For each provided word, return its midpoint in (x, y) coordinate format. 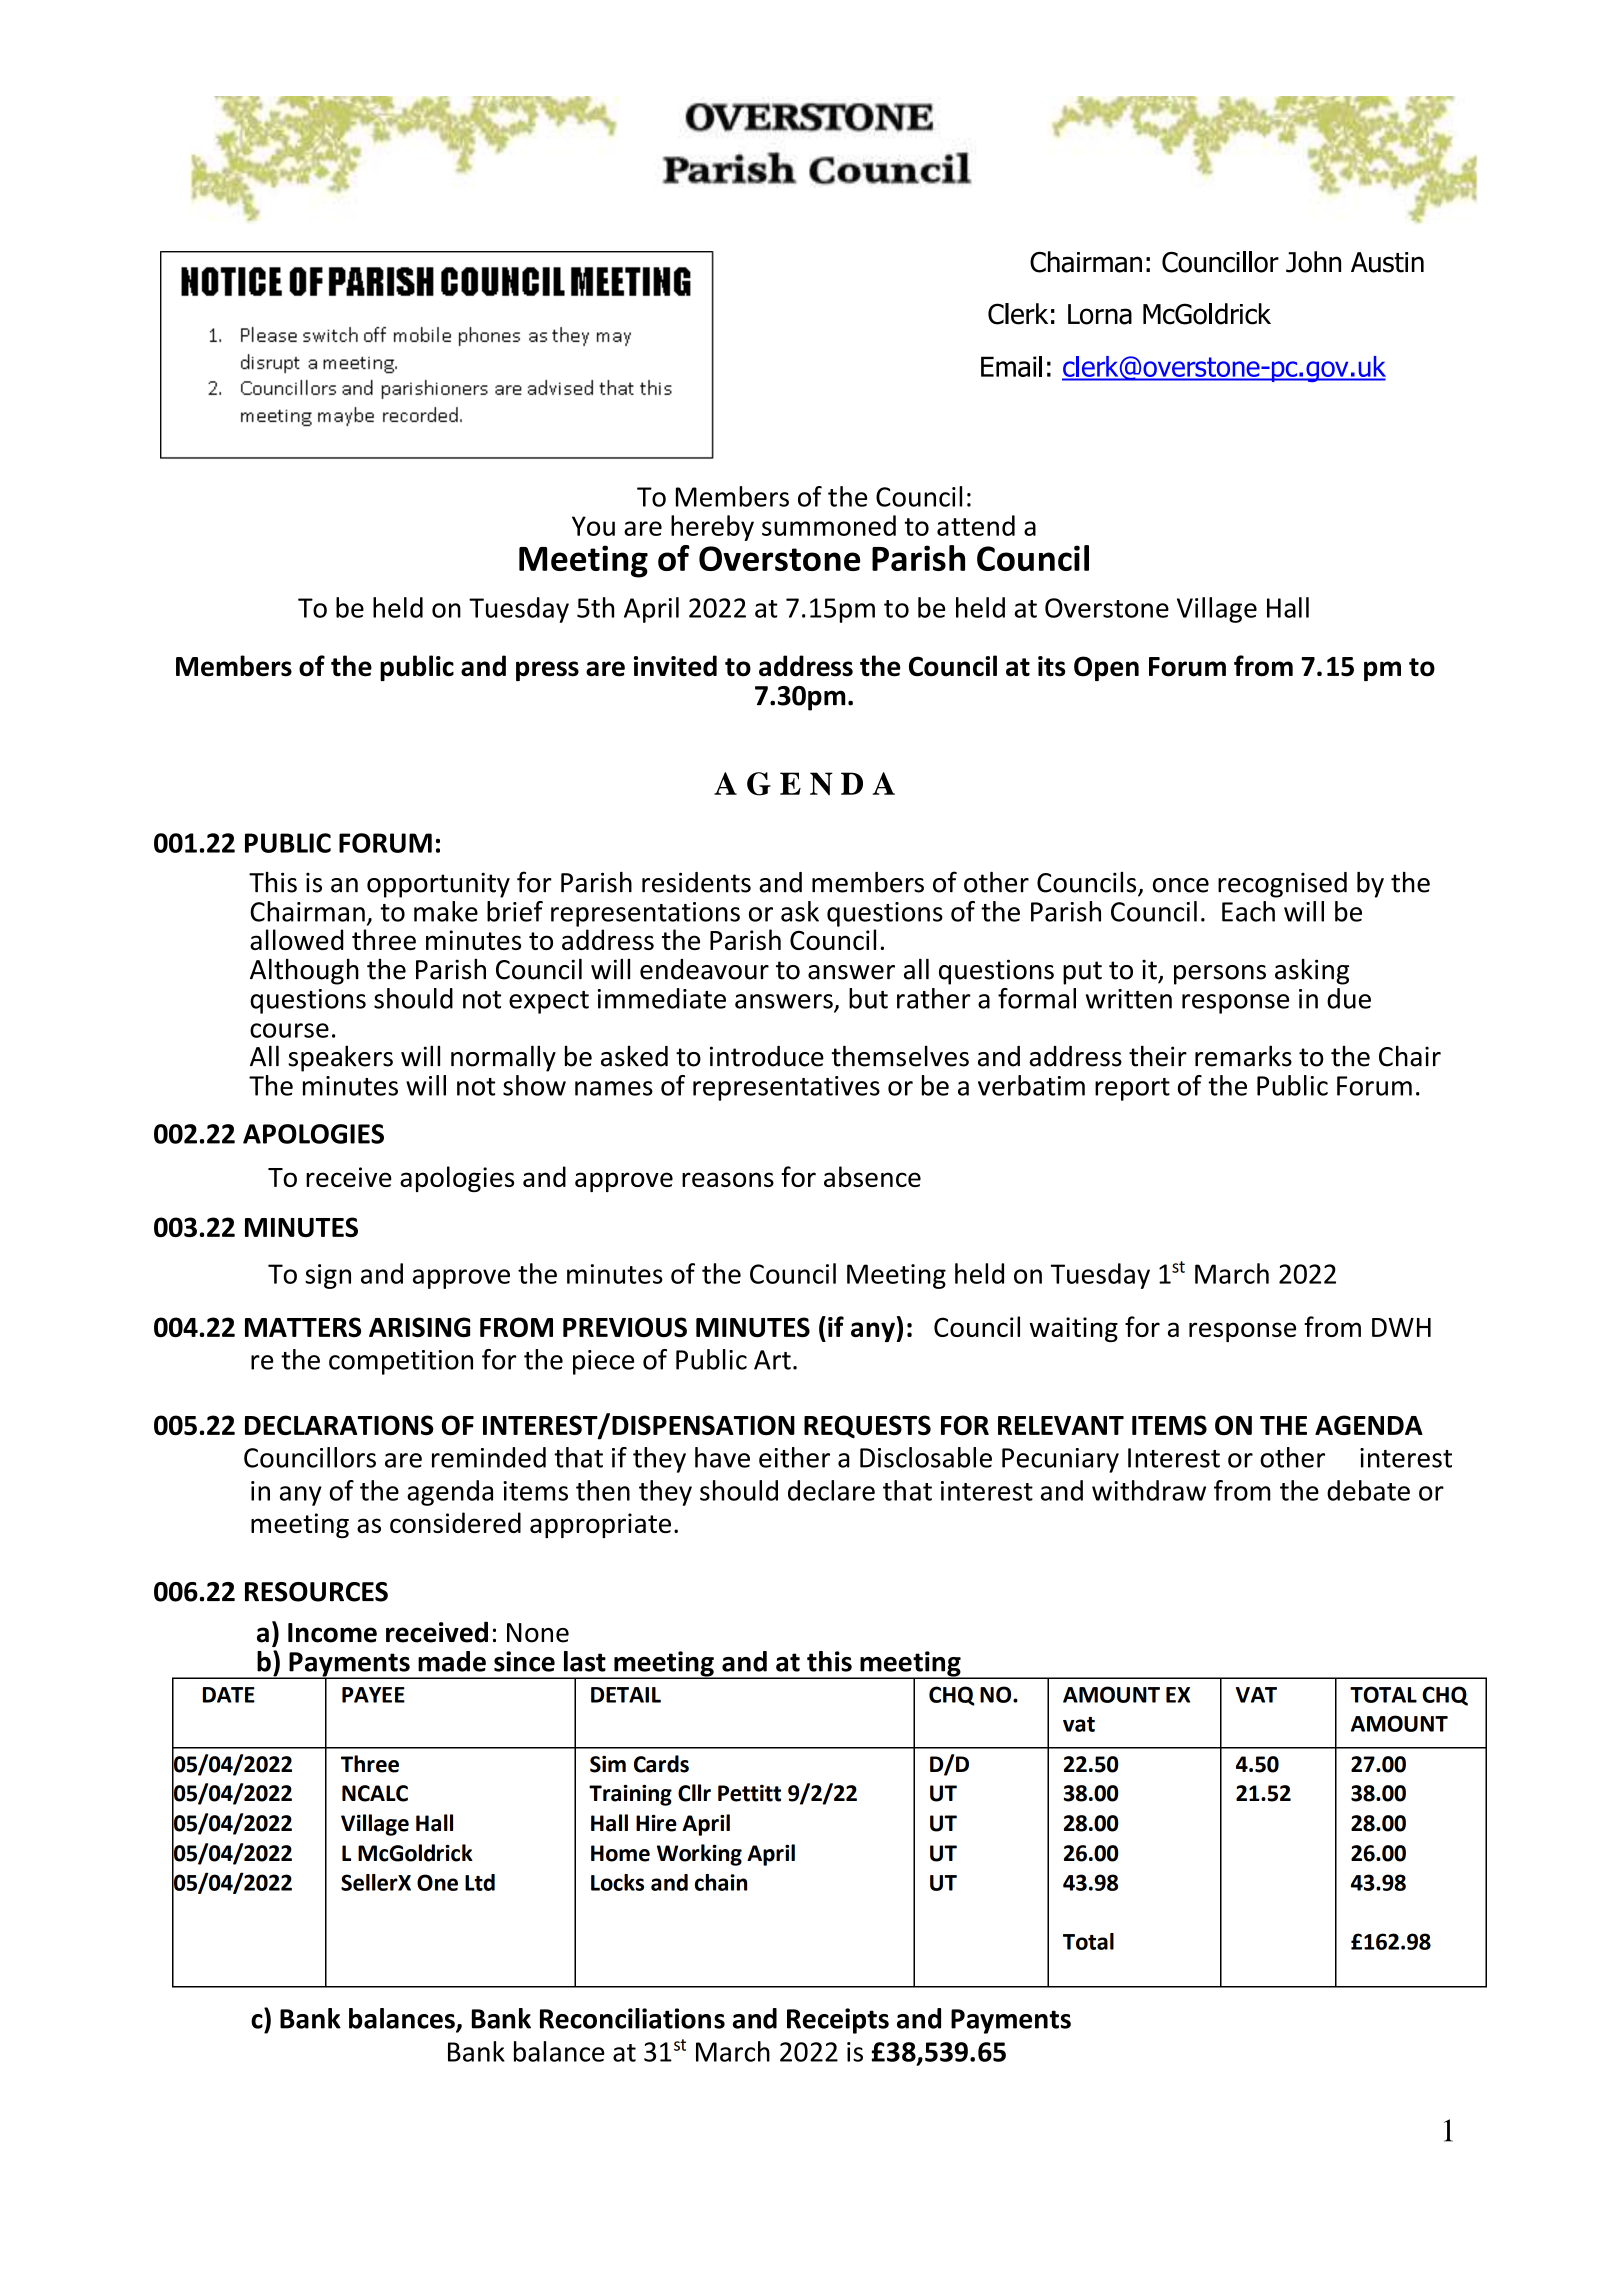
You (593, 526)
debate (1368, 1490)
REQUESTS (867, 1427)
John (1313, 262)
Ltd (480, 1882)
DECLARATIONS (339, 1425)
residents (696, 882)
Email (1011, 366)
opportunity (438, 885)
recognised (1282, 885)
